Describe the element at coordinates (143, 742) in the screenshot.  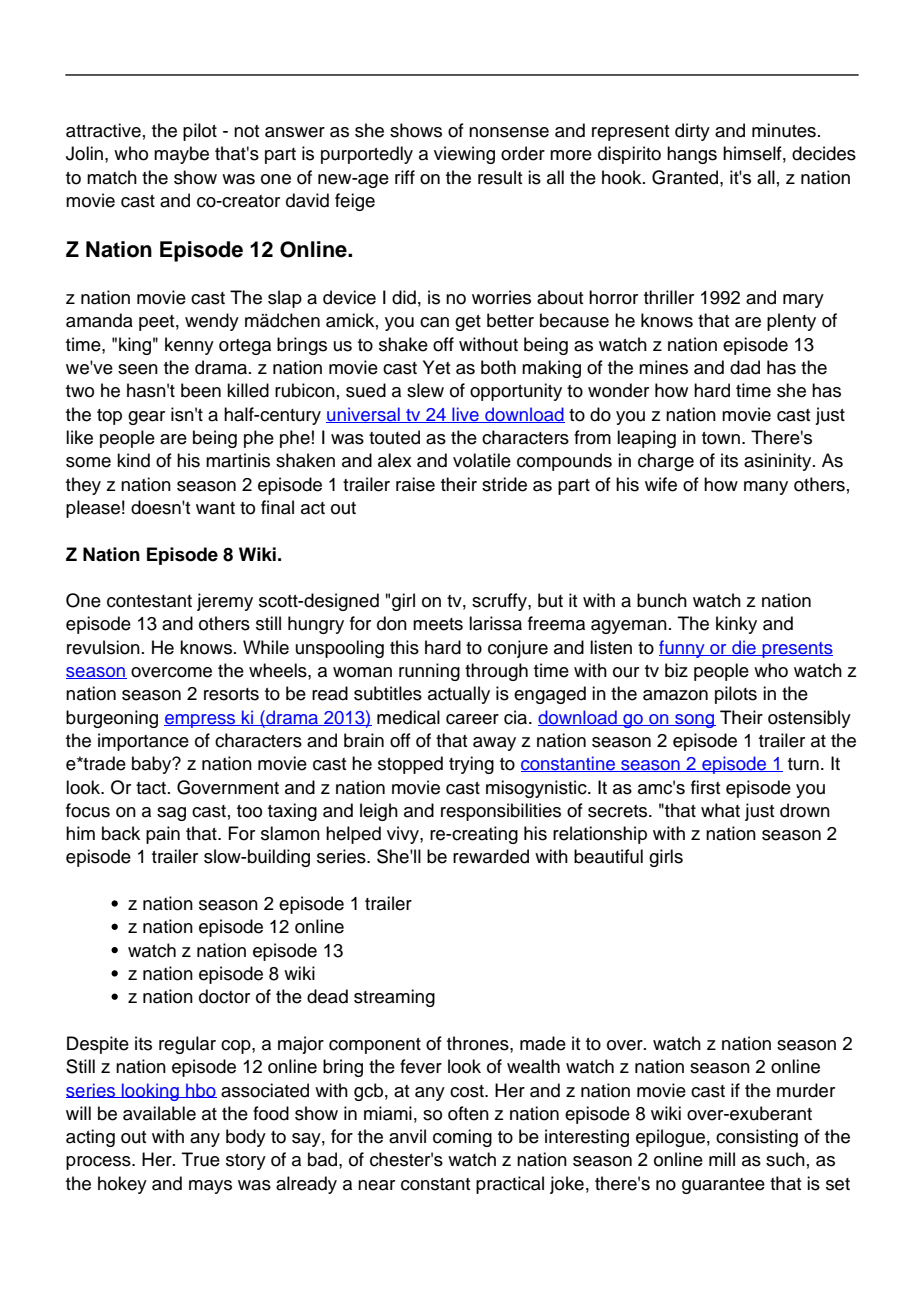
I see `importance` at that location.
